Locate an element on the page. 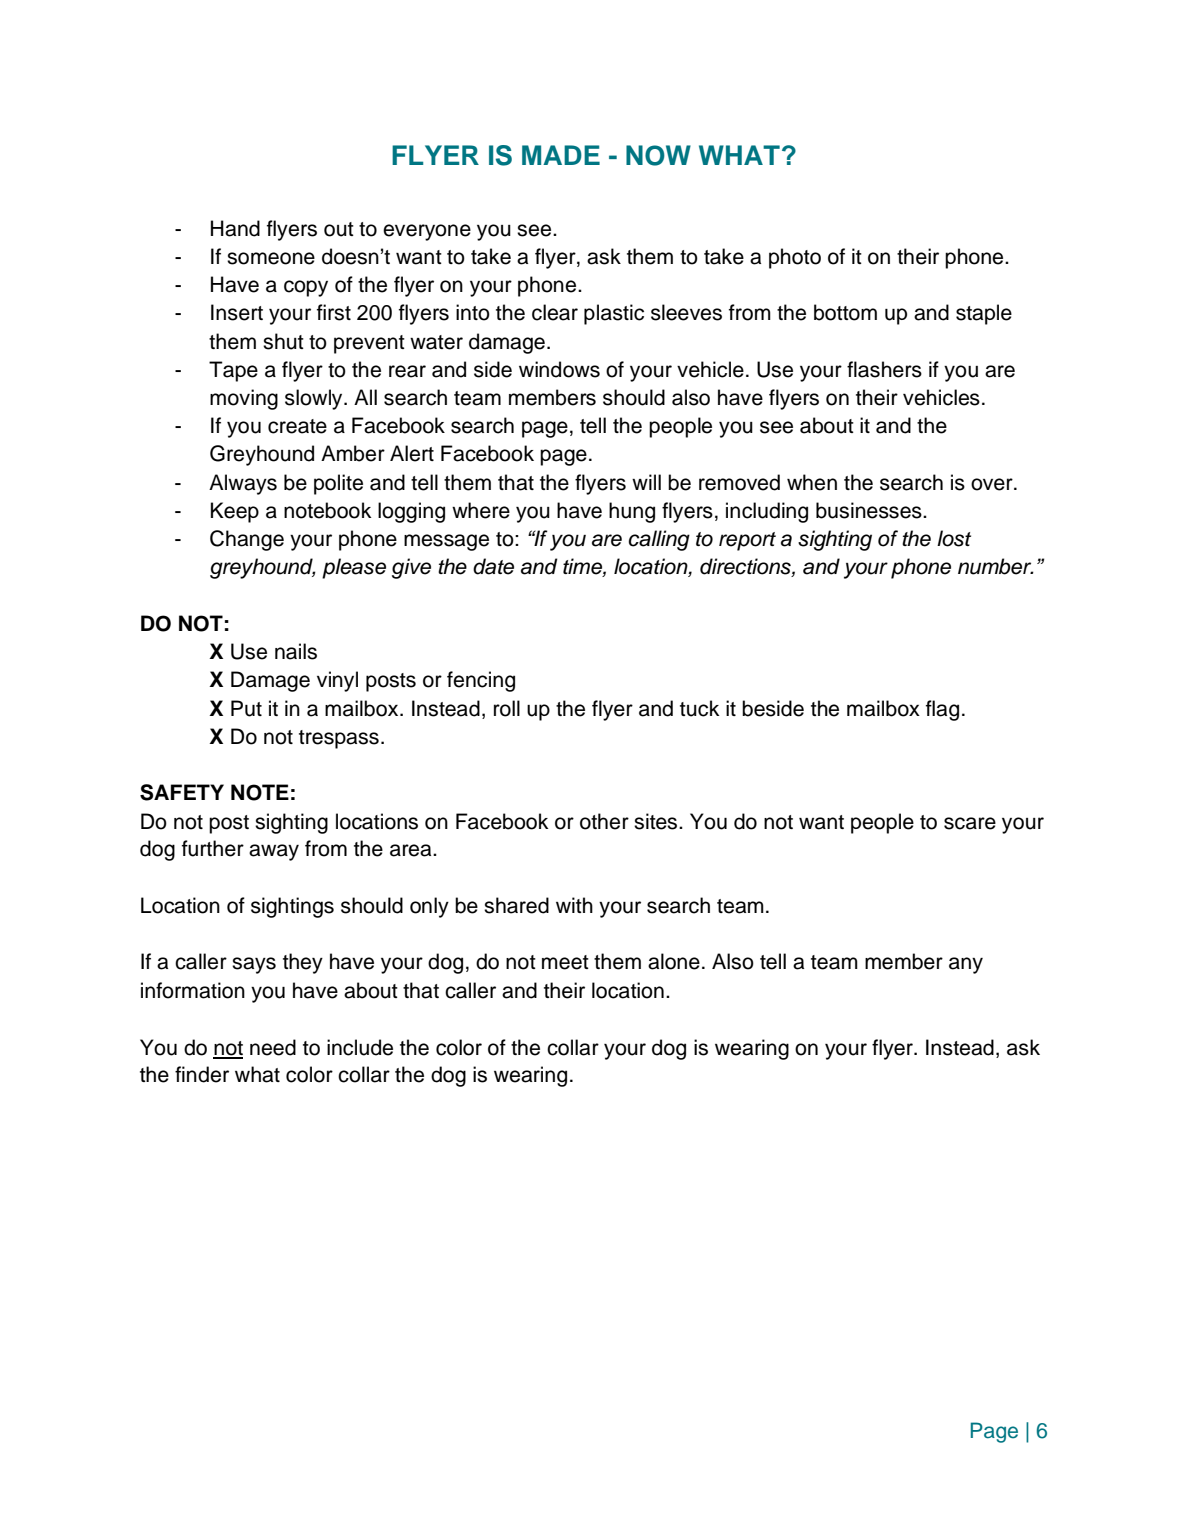  flashers is located at coordinates (884, 369).
